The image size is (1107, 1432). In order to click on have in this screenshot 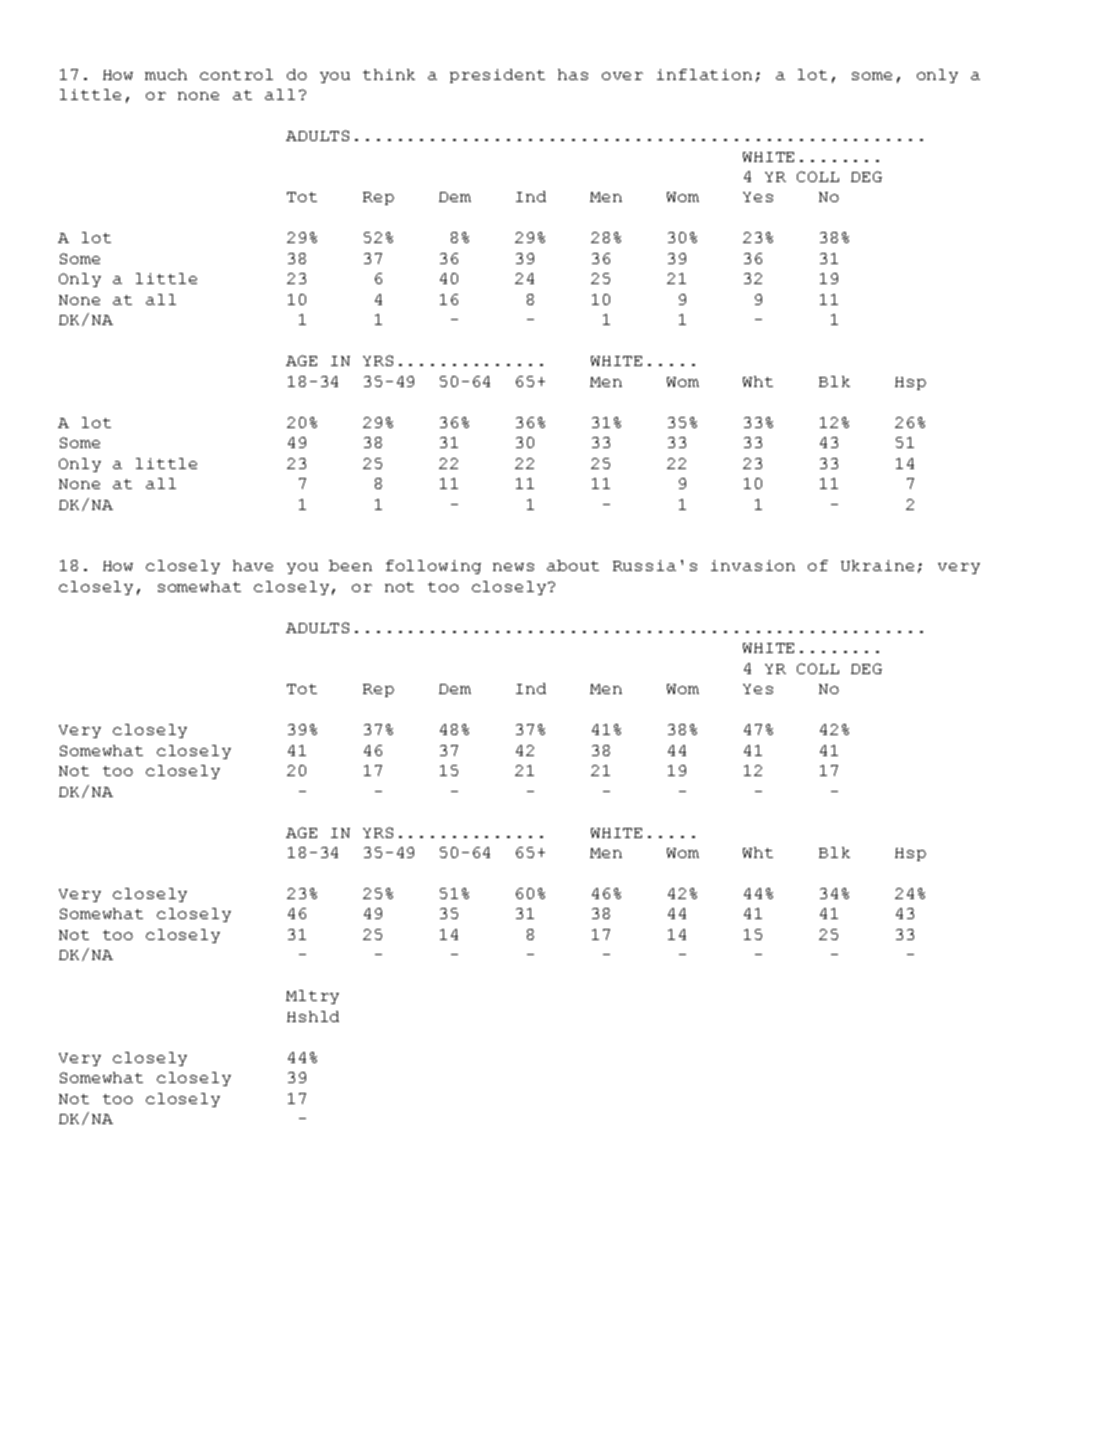, I will do `click(253, 565)`.
